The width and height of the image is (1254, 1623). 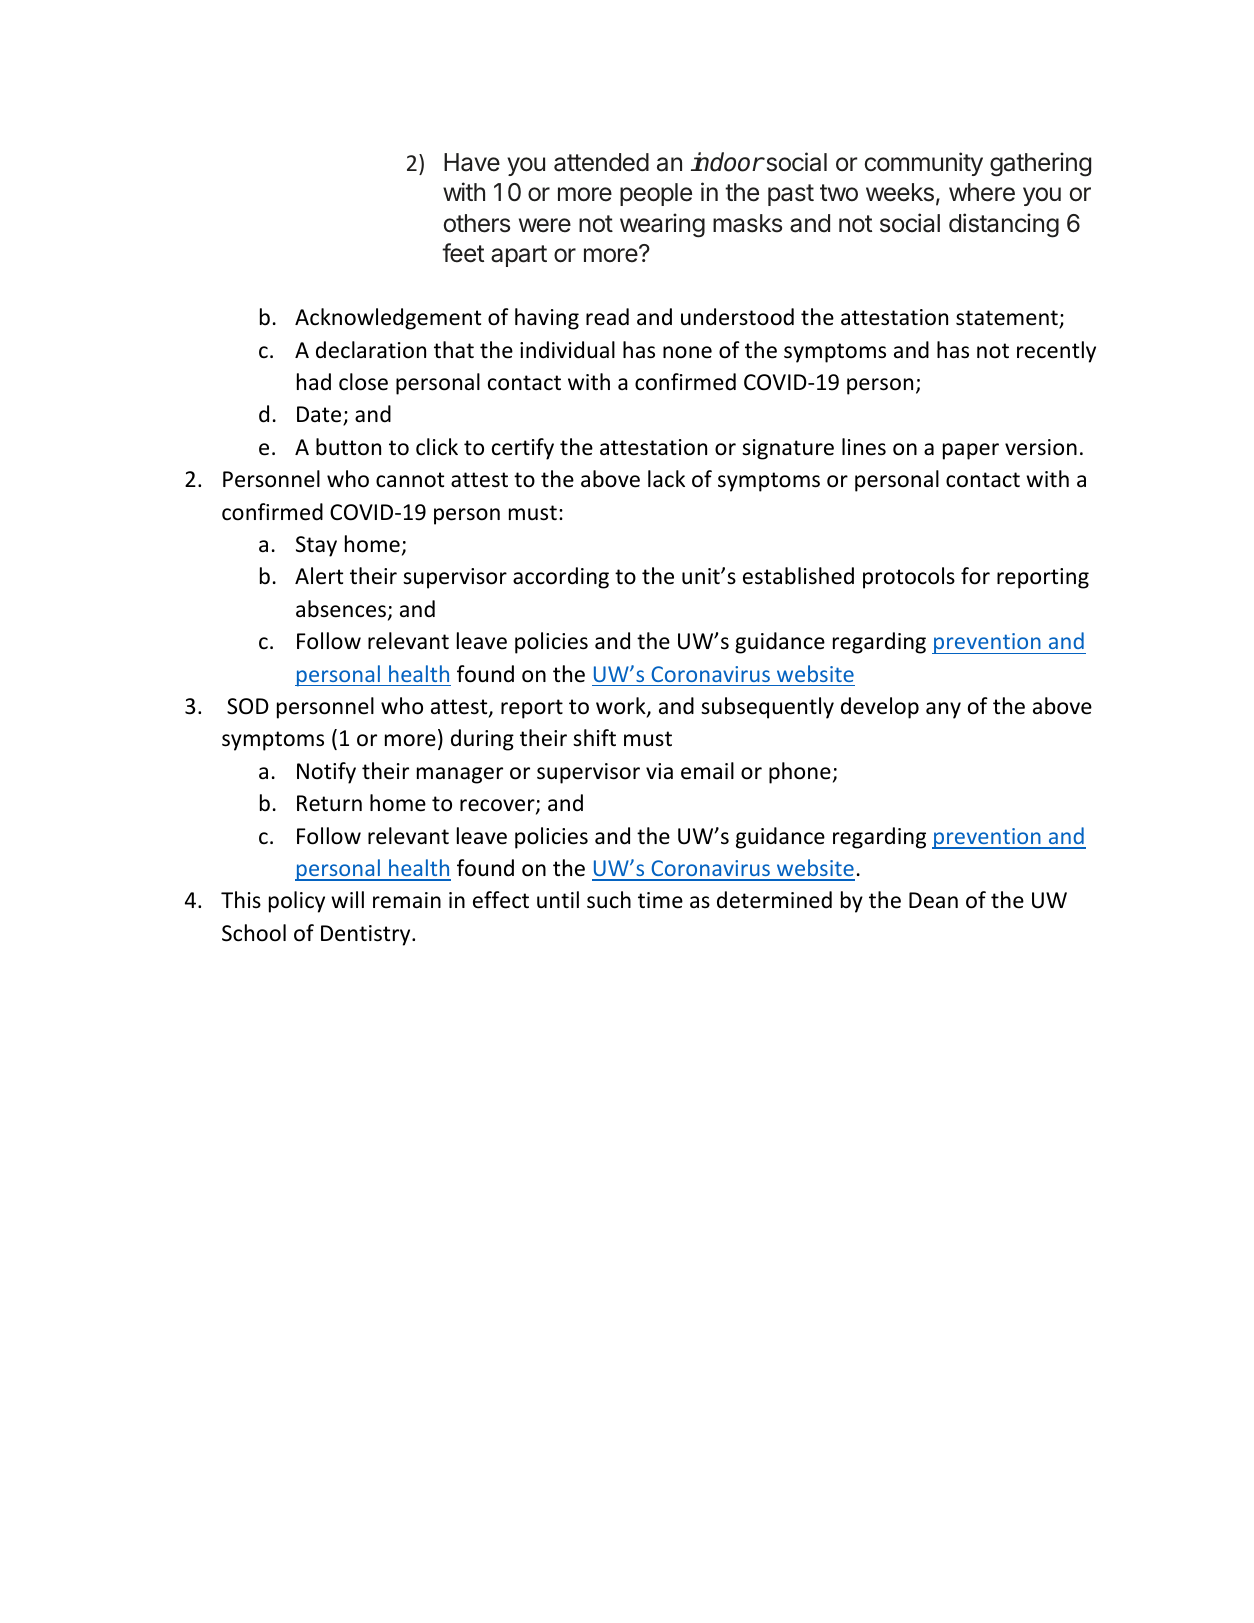 I want to click on recently, so click(x=1056, y=352).
